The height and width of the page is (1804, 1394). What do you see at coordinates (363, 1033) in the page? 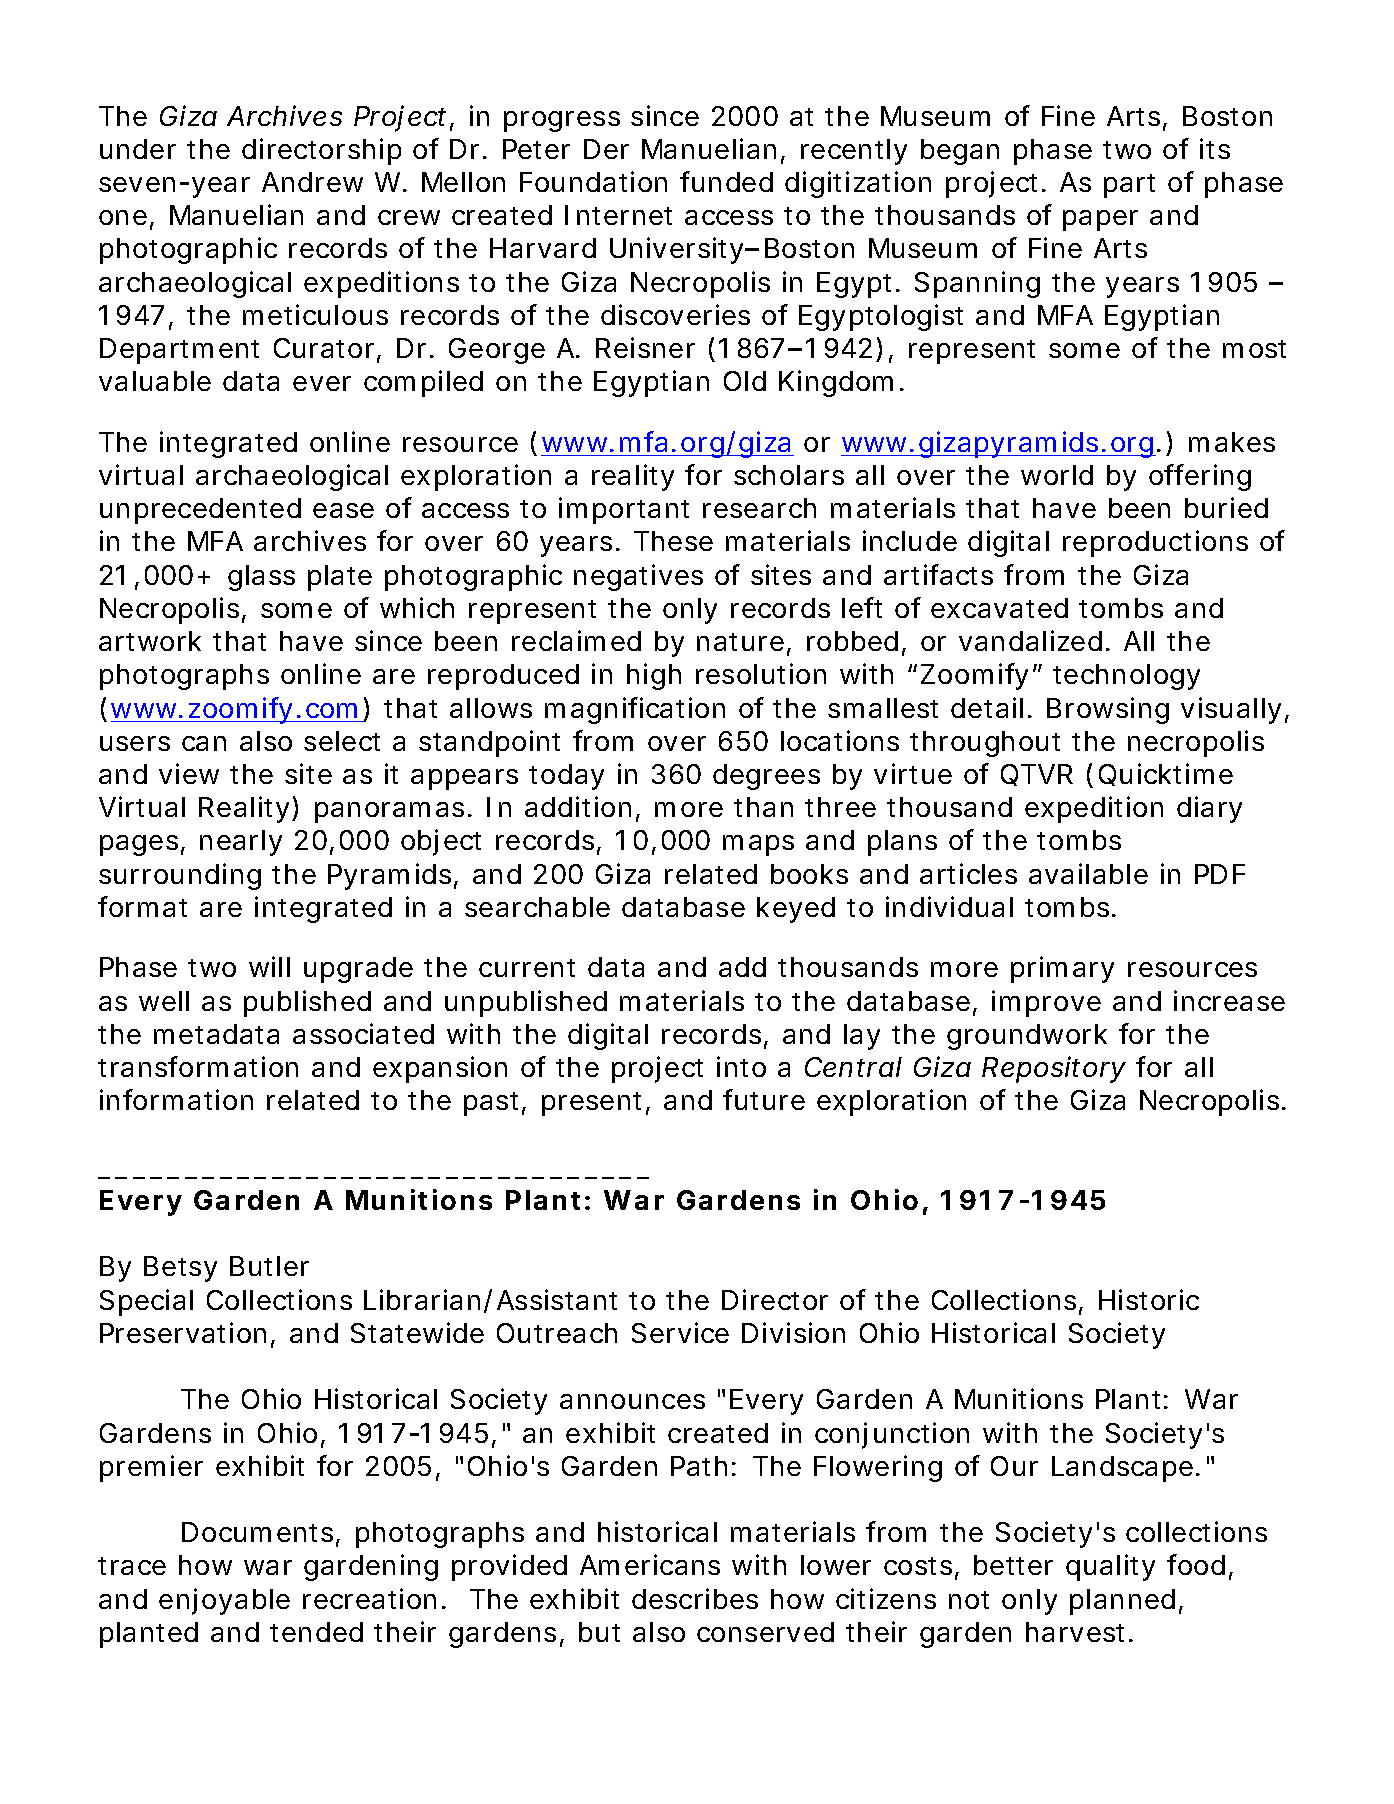
I see `associated` at bounding box center [363, 1033].
